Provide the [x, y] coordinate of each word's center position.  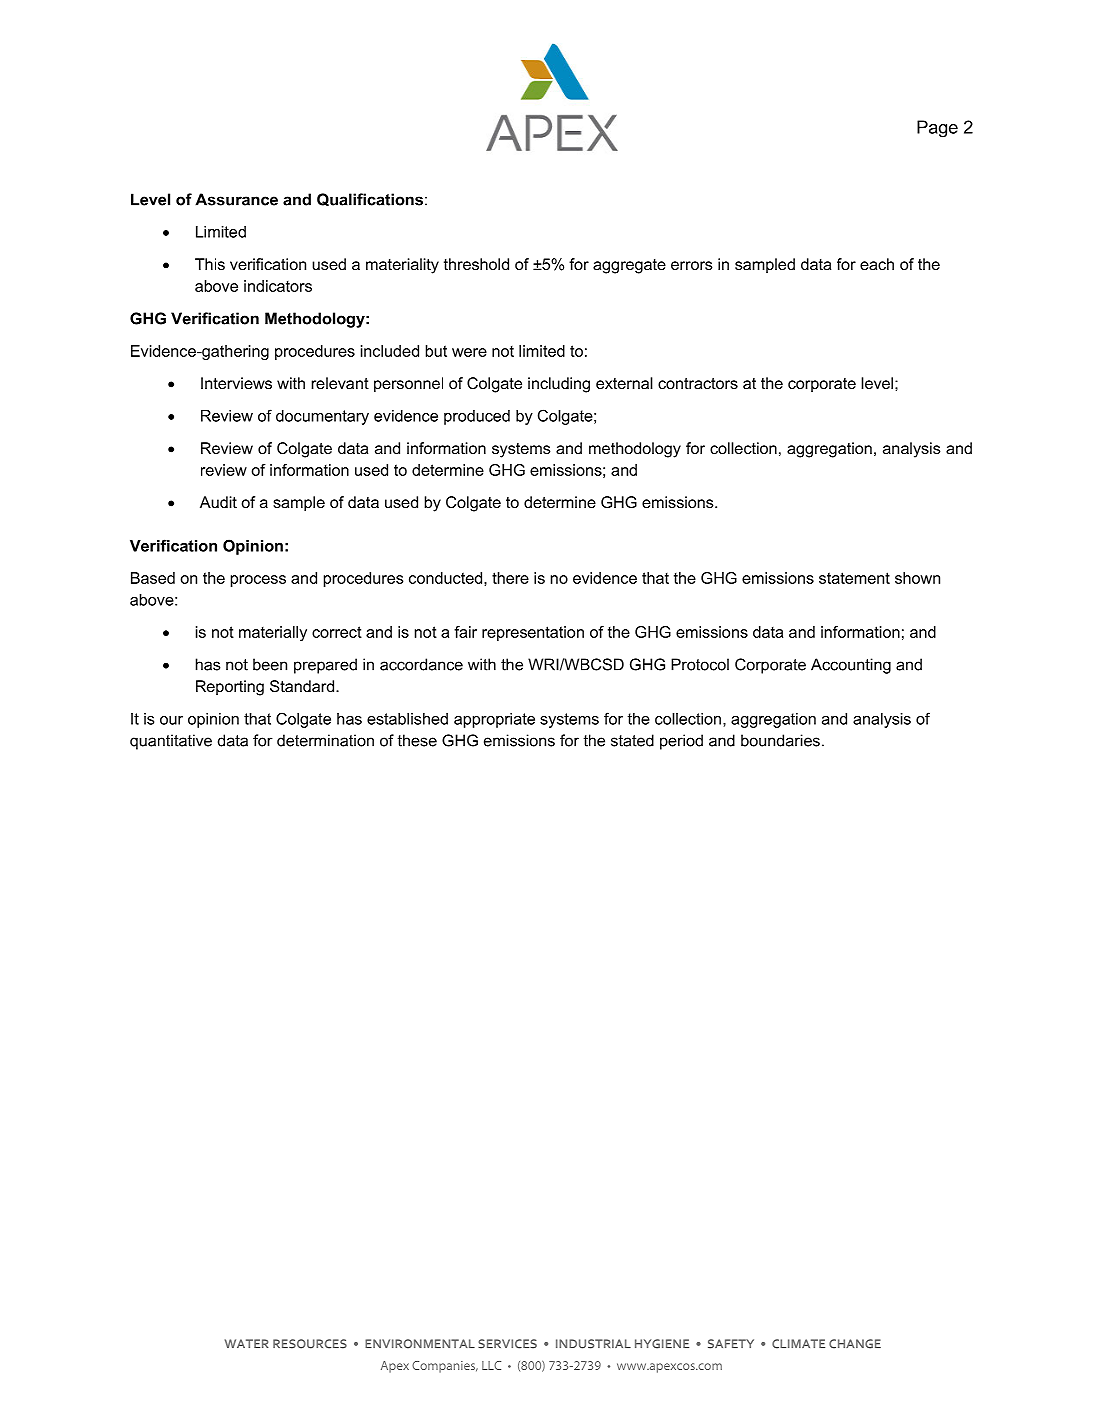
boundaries [780, 740]
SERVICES [507, 1344]
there [510, 578]
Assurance [236, 199]
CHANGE [855, 1344]
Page [937, 129]
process [258, 581]
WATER [246, 1343]
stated [632, 740]
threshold [476, 264]
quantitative [171, 742]
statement [854, 578]
